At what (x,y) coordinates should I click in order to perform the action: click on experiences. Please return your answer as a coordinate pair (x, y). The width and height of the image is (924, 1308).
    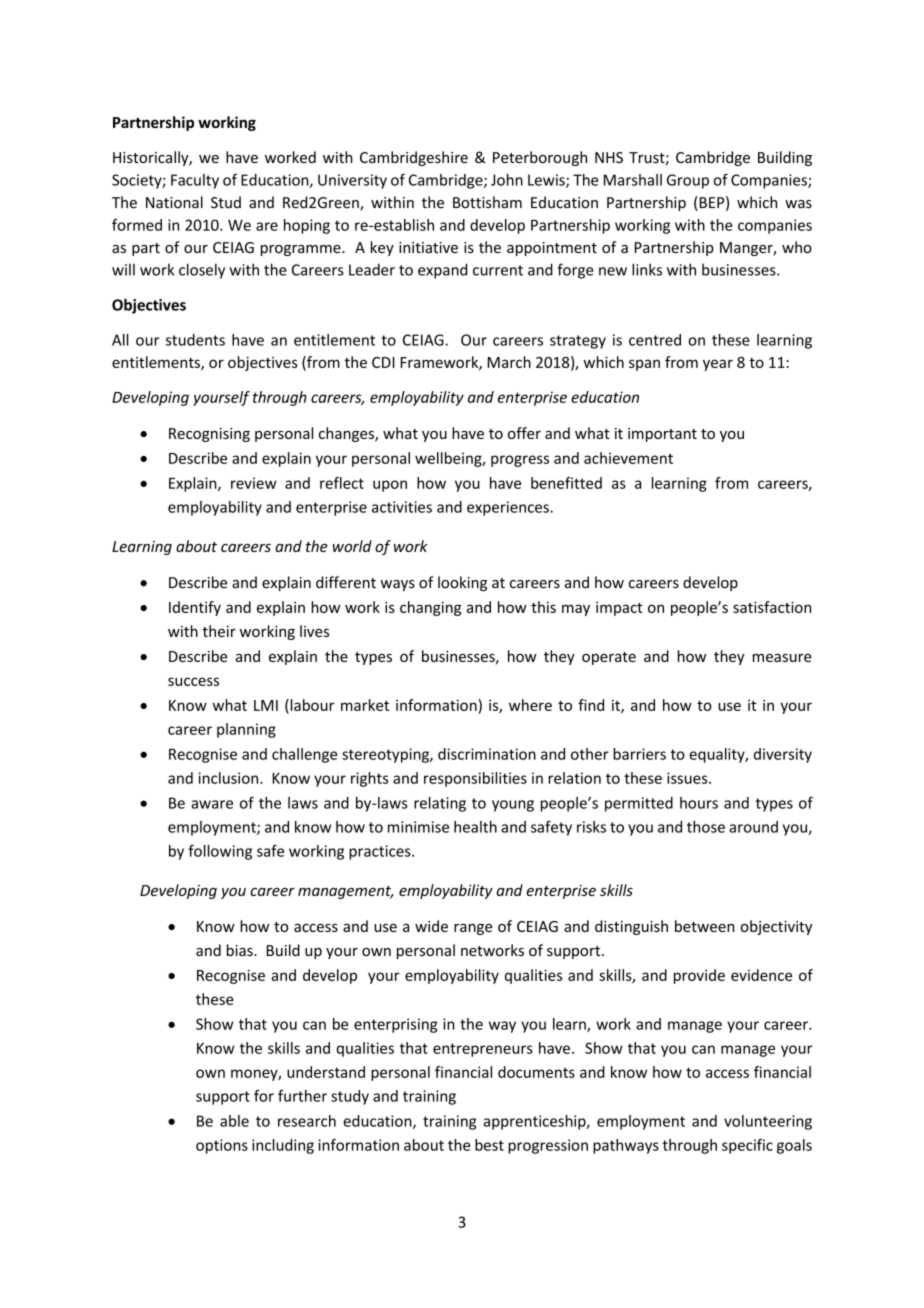
    Looking at the image, I should click on (509, 508).
